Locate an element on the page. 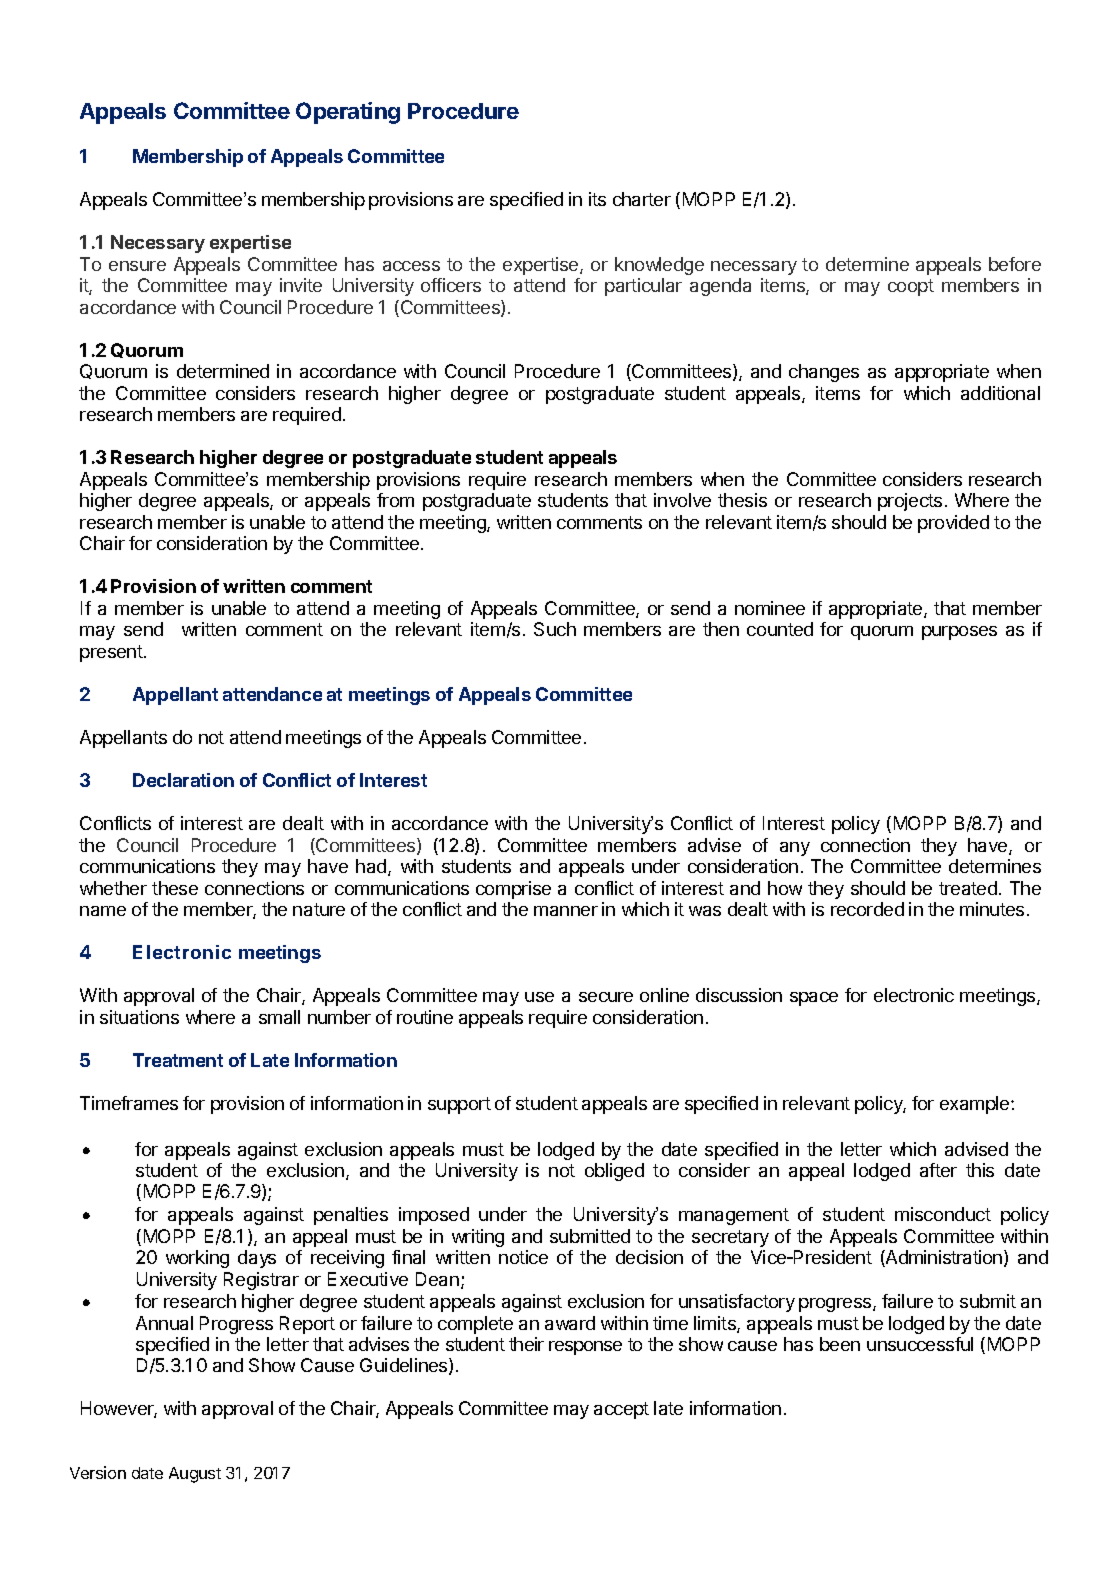 This image has width=1116, height=1576. Operating is located at coordinates (348, 113).
